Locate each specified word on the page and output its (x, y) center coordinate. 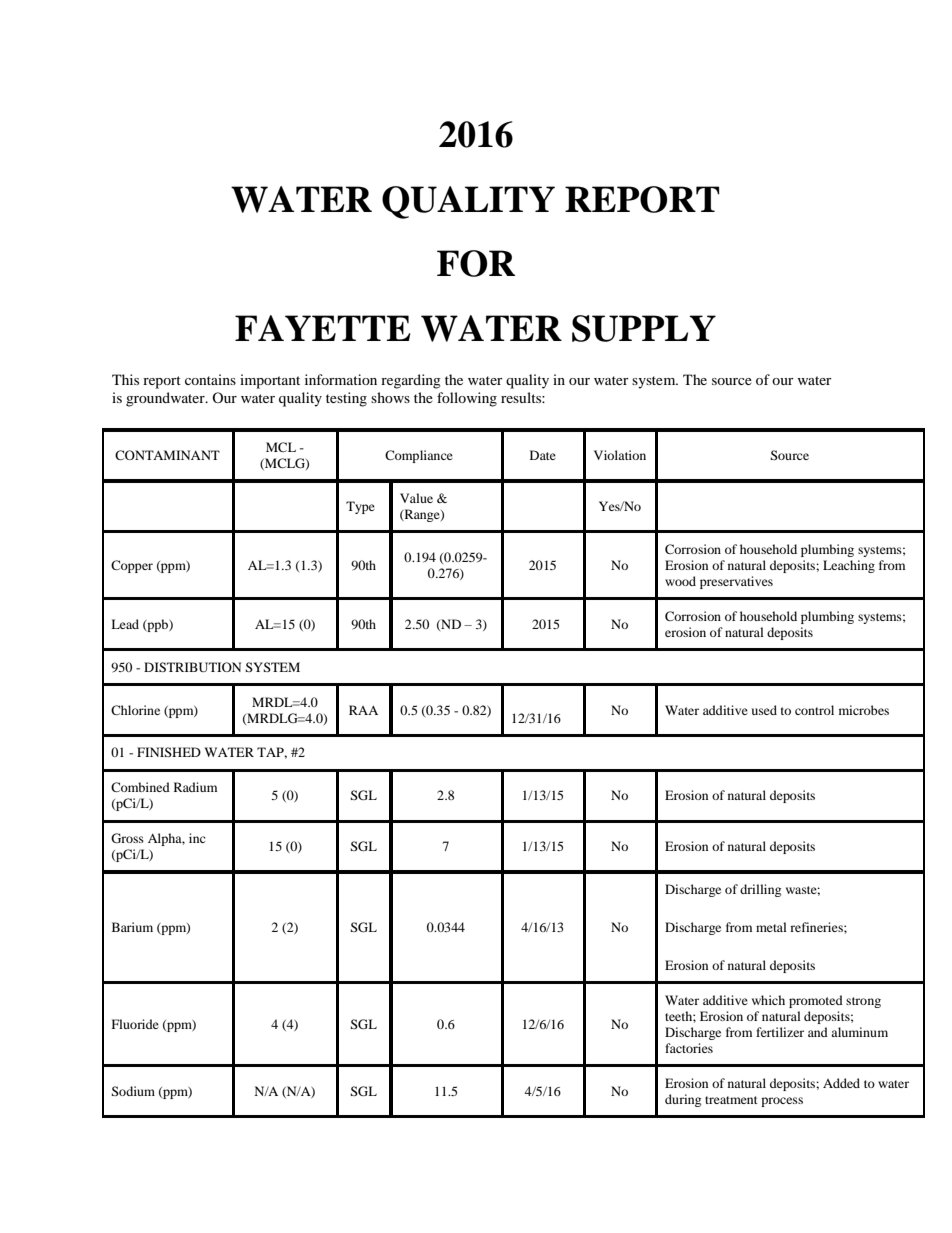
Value (416, 498)
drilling (760, 890)
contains (210, 379)
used (764, 710)
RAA (363, 710)
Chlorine (135, 710)
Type (360, 507)
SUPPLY (644, 328)
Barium (132, 927)
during (683, 1100)
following (467, 399)
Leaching (849, 566)
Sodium (133, 1091)
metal (771, 927)
